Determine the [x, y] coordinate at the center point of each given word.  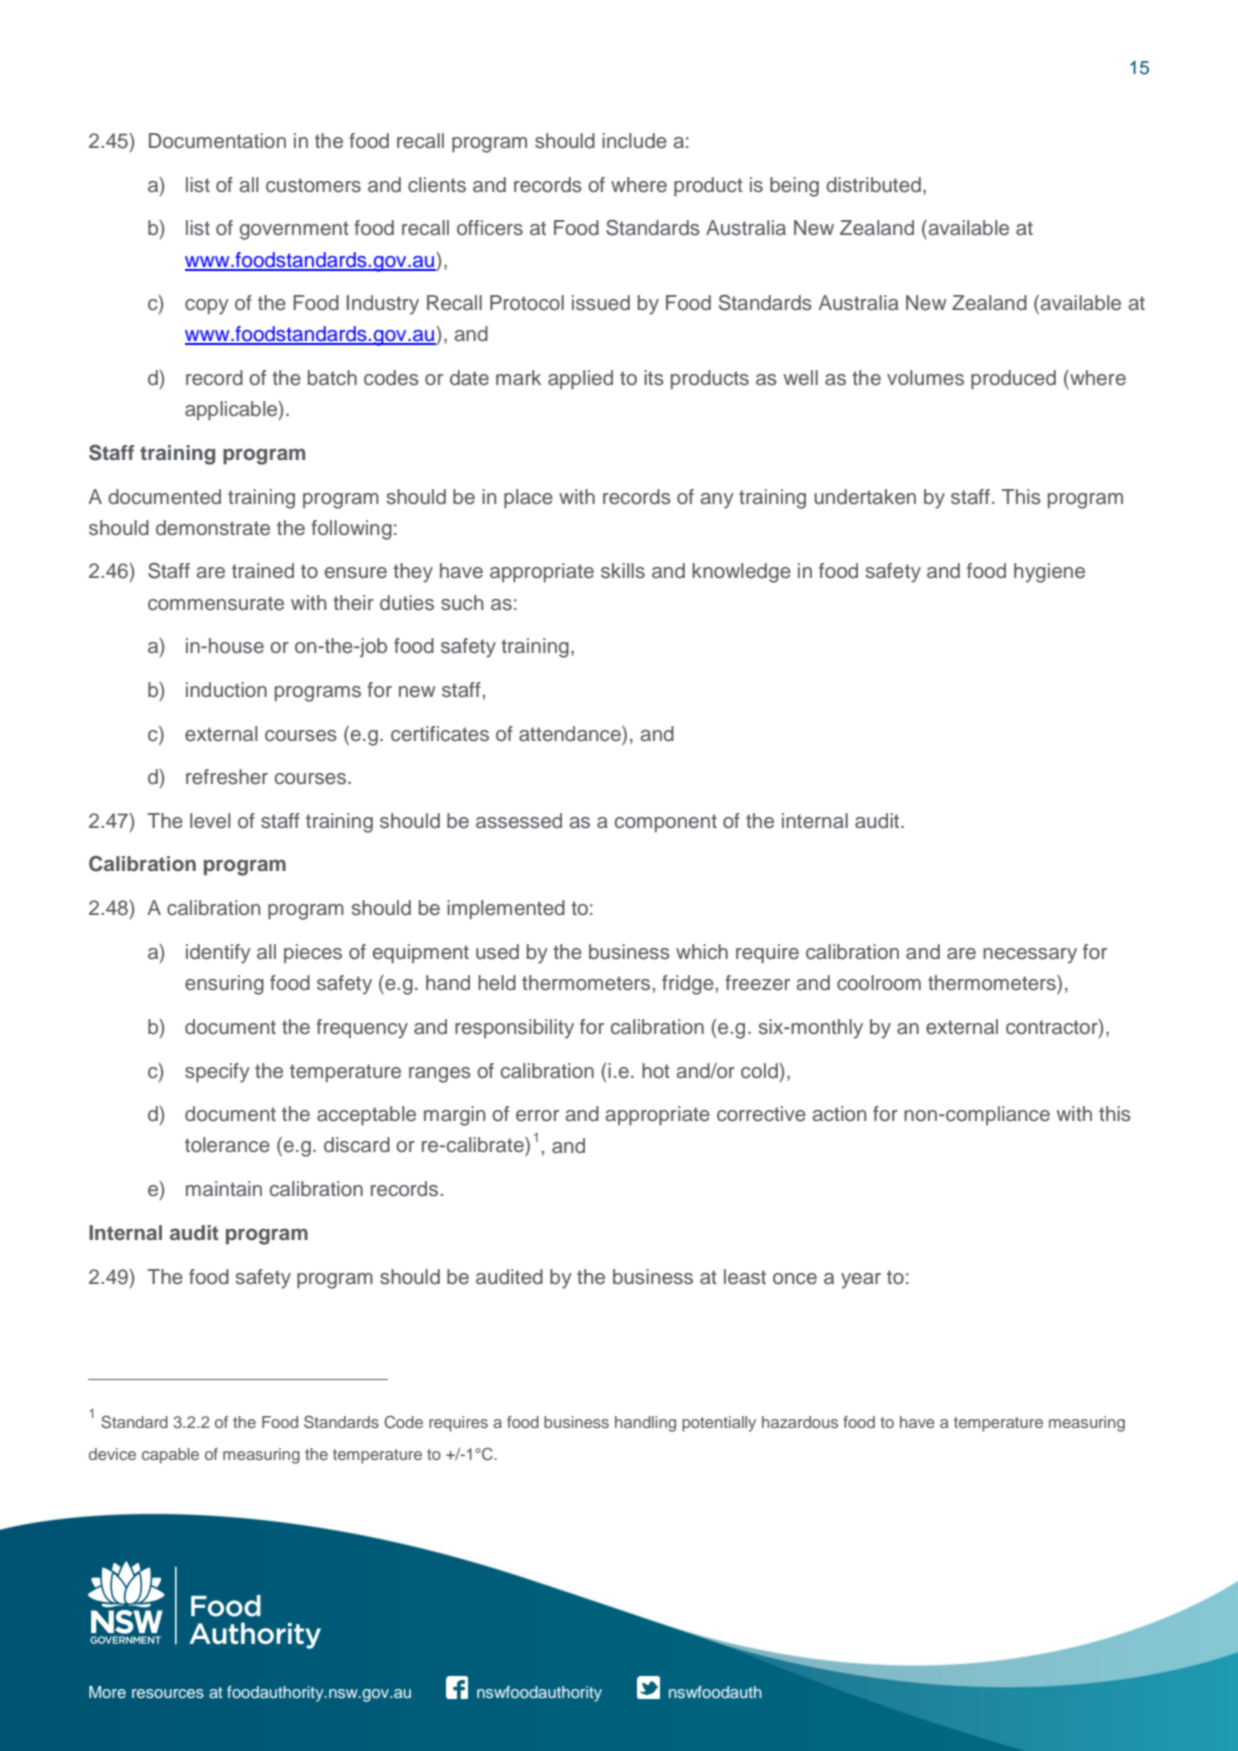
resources [168, 1693]
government [294, 230]
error [537, 1116]
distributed [873, 185]
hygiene [1049, 573]
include [634, 141]
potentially [719, 1424]
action [839, 1114]
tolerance [227, 1145]
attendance [571, 734]
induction [226, 690]
